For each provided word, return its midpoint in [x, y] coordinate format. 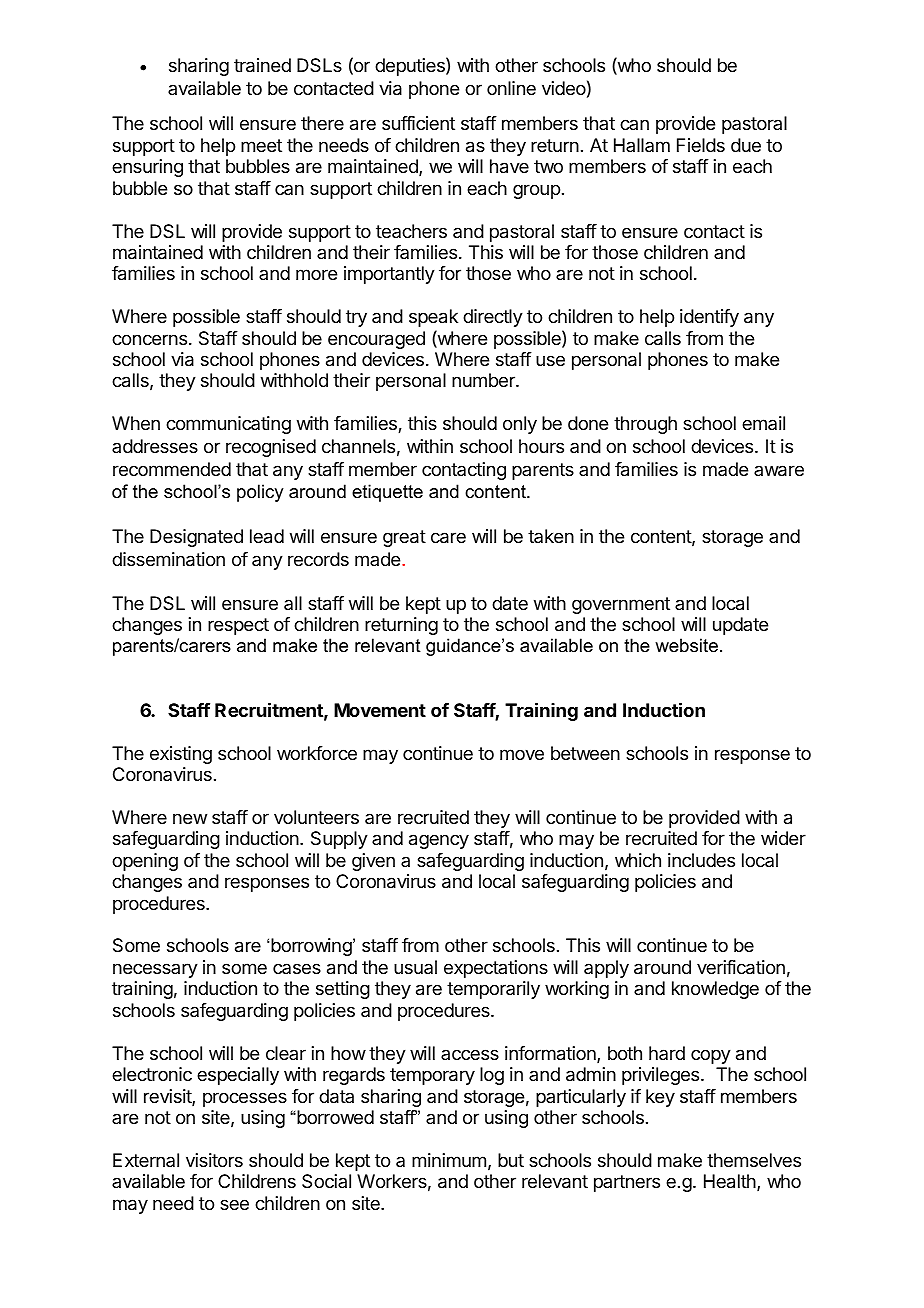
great [404, 538]
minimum [449, 1160]
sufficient [418, 123]
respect [238, 626]
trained [262, 65]
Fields [701, 145]
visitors [214, 1160]
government [621, 605]
